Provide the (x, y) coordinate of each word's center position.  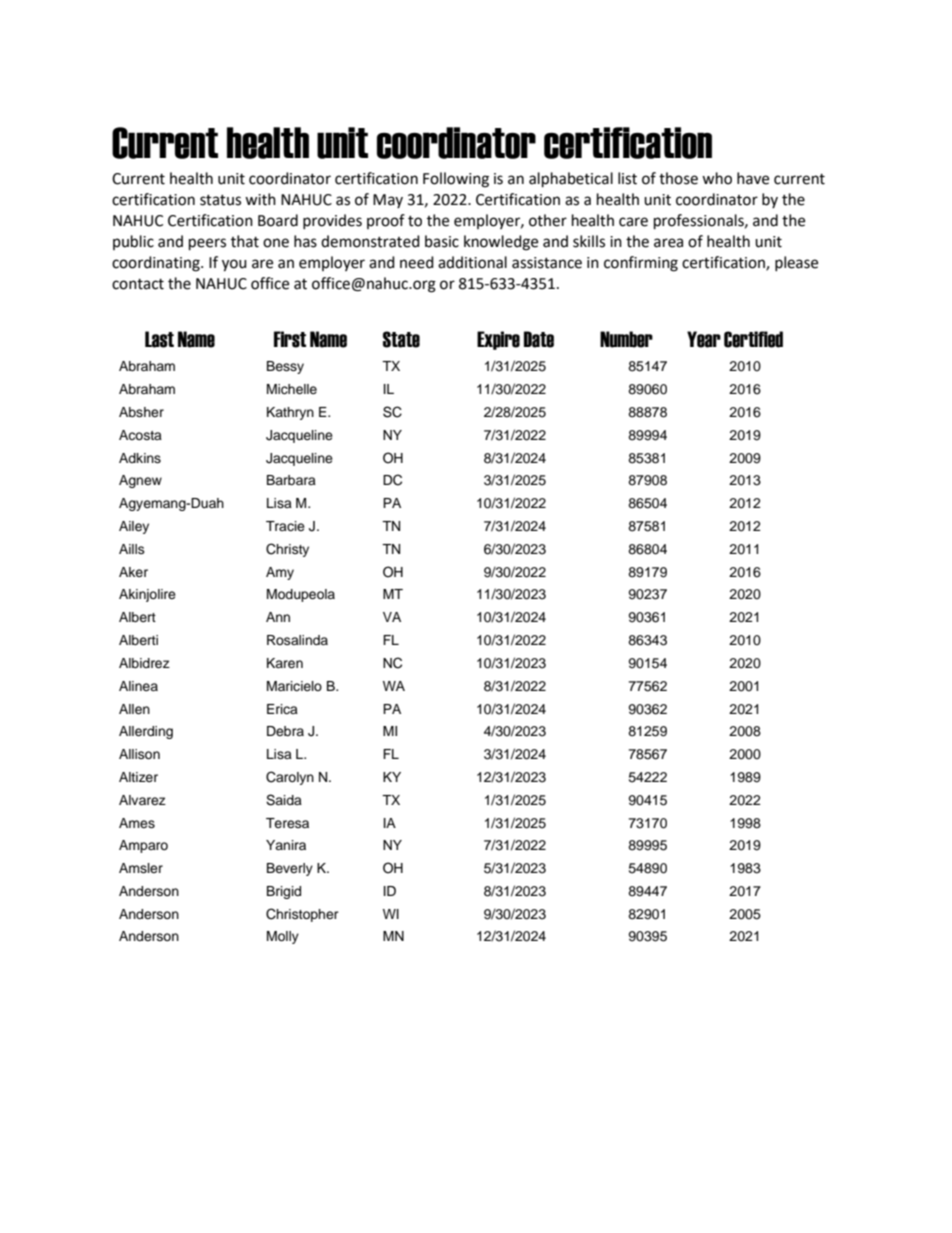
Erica (282, 709)
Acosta (140, 435)
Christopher (302, 915)
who (717, 178)
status (220, 200)
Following (456, 180)
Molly (283, 937)
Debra (285, 731)
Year (704, 339)
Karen (285, 663)
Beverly (290, 869)
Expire (498, 340)
